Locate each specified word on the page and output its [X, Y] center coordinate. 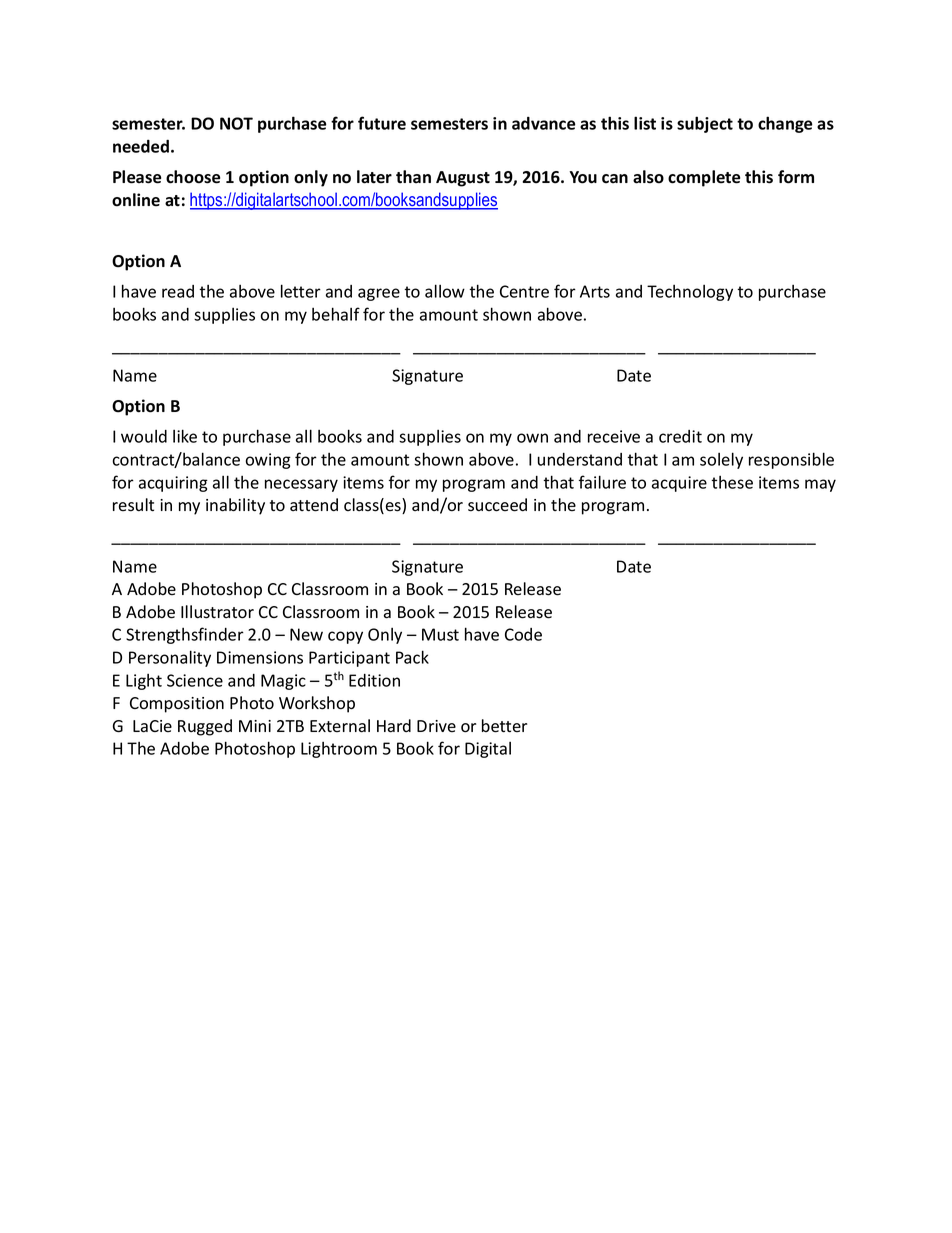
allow [445, 291]
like [185, 436]
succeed [497, 505]
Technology [690, 293]
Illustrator [217, 612]
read [178, 291]
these [732, 482]
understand [580, 459]
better [504, 726]
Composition [177, 705]
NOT [236, 123]
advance [544, 123]
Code [523, 634]
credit [680, 436]
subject [705, 124]
